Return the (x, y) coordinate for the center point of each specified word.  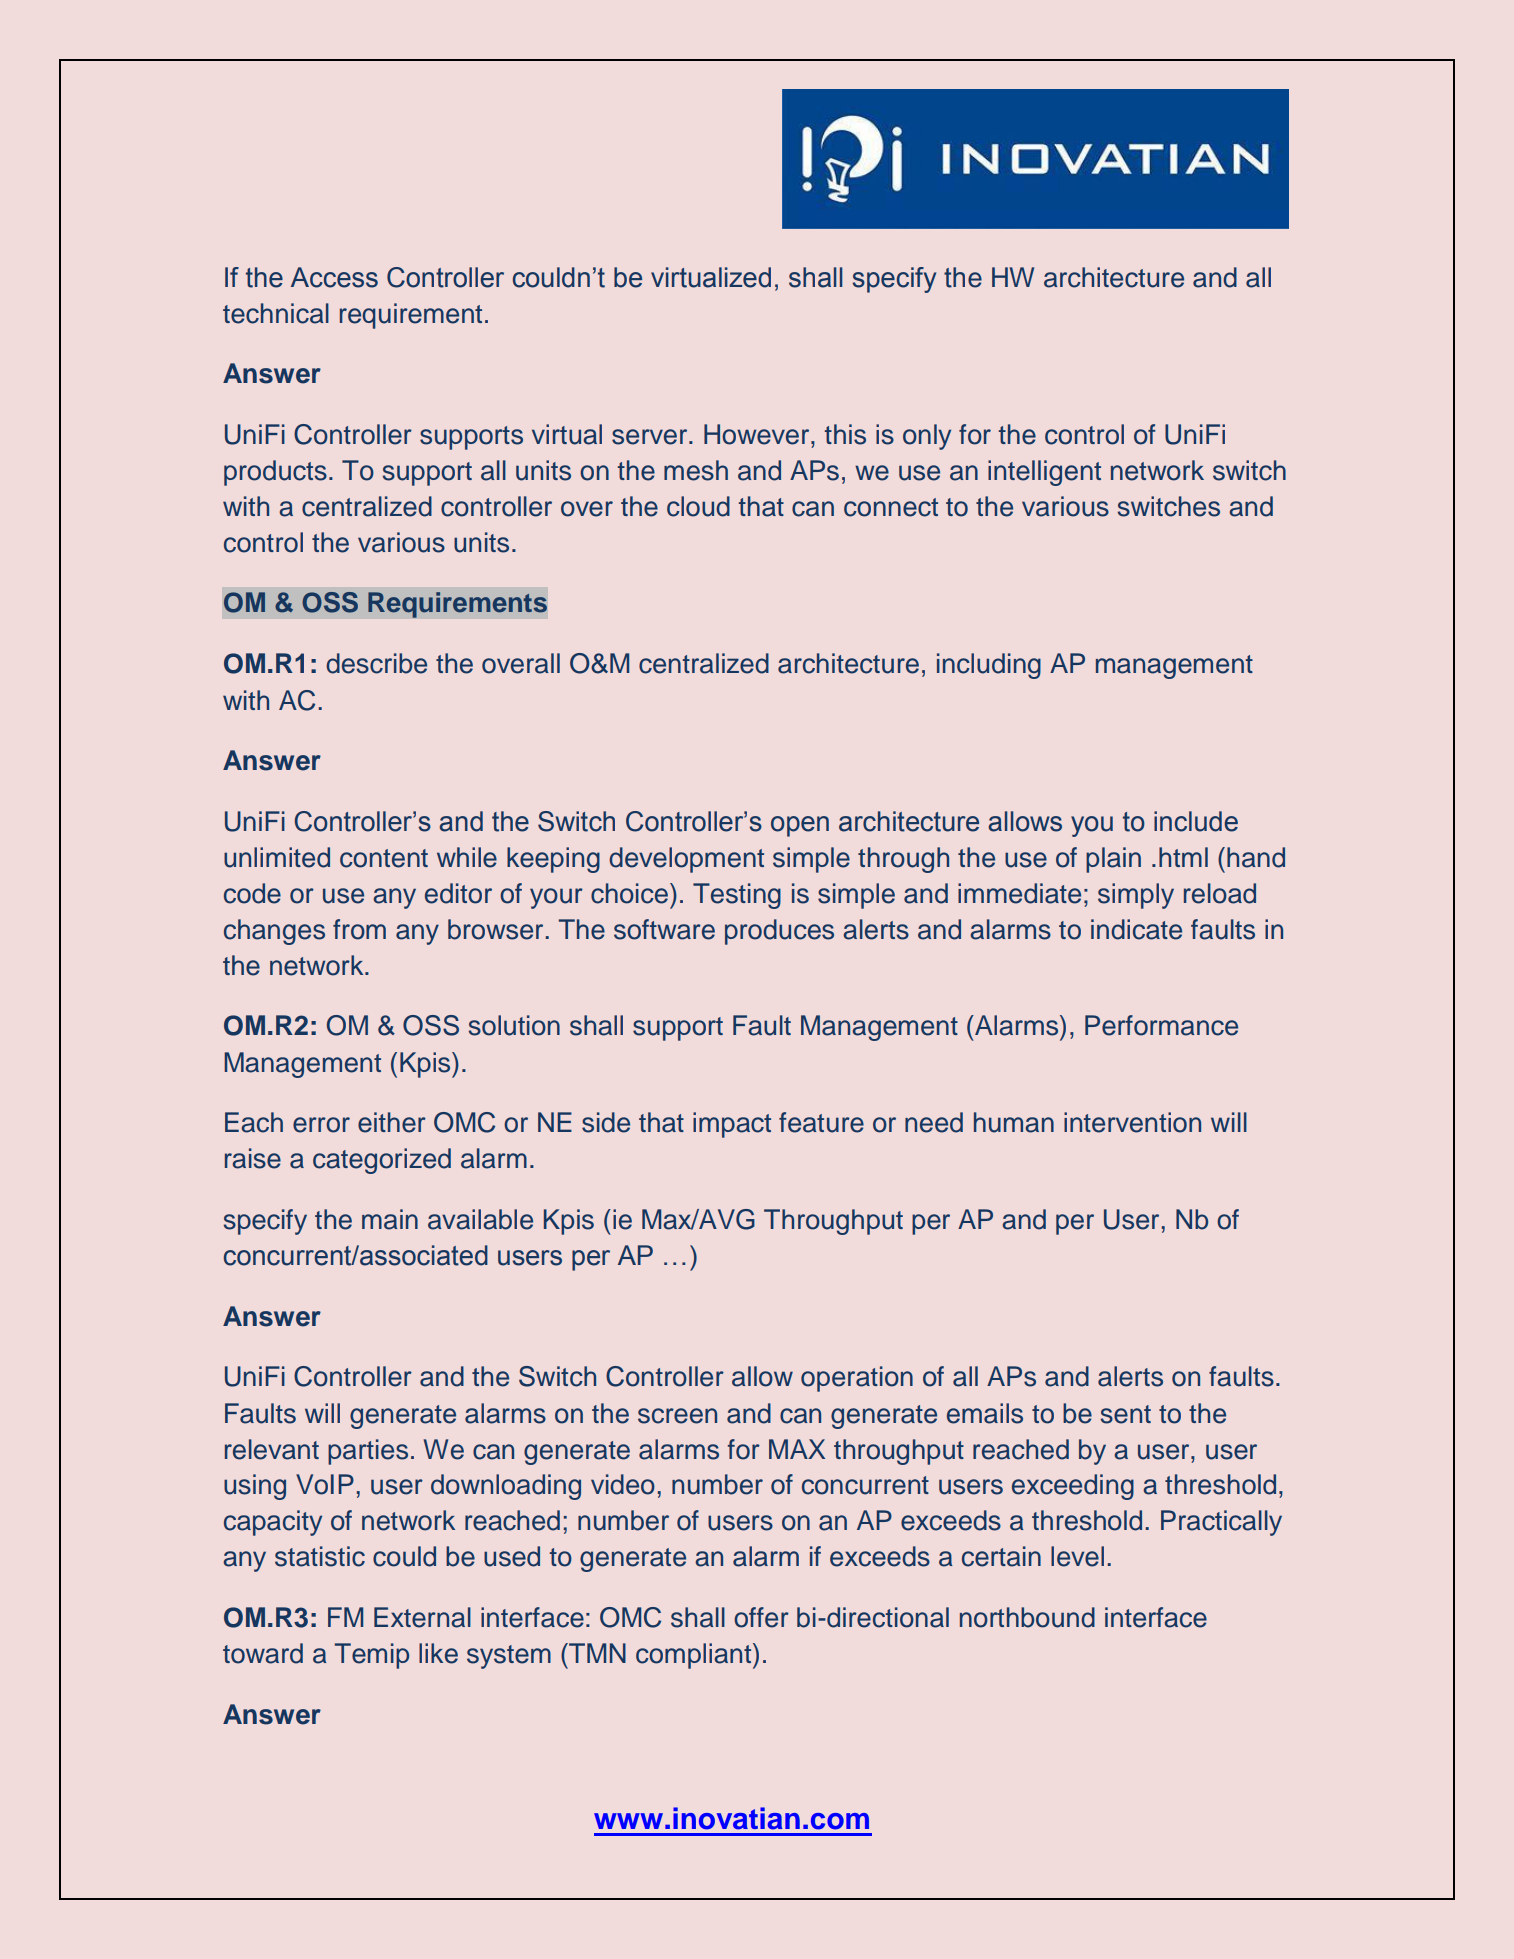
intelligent (1044, 473)
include (1196, 821)
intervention (1132, 1122)
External (422, 1617)
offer (761, 1617)
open (800, 826)
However (758, 434)
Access (334, 277)
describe (376, 663)
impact (732, 1125)
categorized (382, 1161)
